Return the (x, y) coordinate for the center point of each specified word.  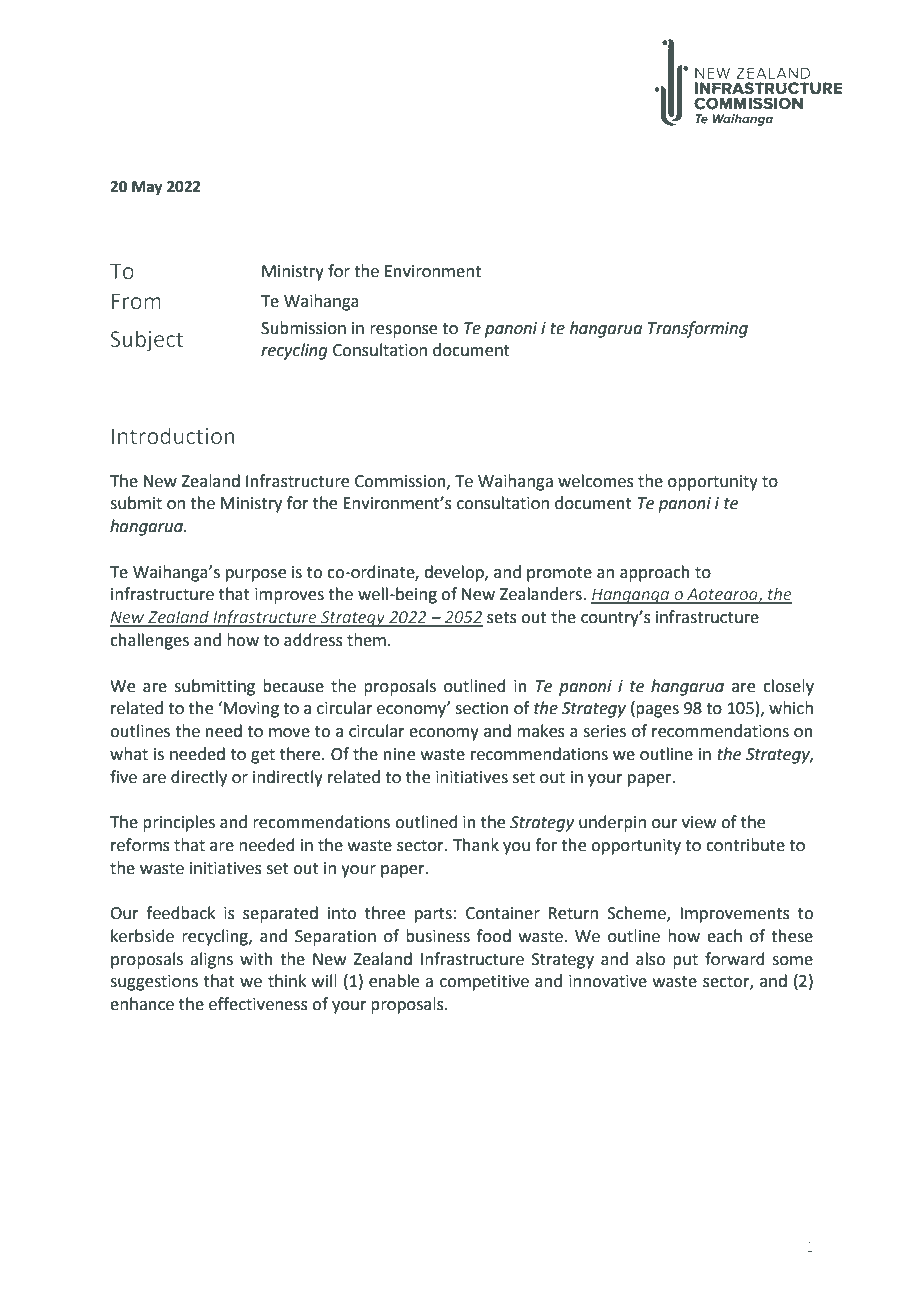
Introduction (173, 436)
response (403, 331)
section (482, 708)
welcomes (596, 481)
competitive (484, 983)
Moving (251, 710)
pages (656, 711)
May (147, 188)
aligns (211, 960)
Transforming (698, 329)
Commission (401, 482)
